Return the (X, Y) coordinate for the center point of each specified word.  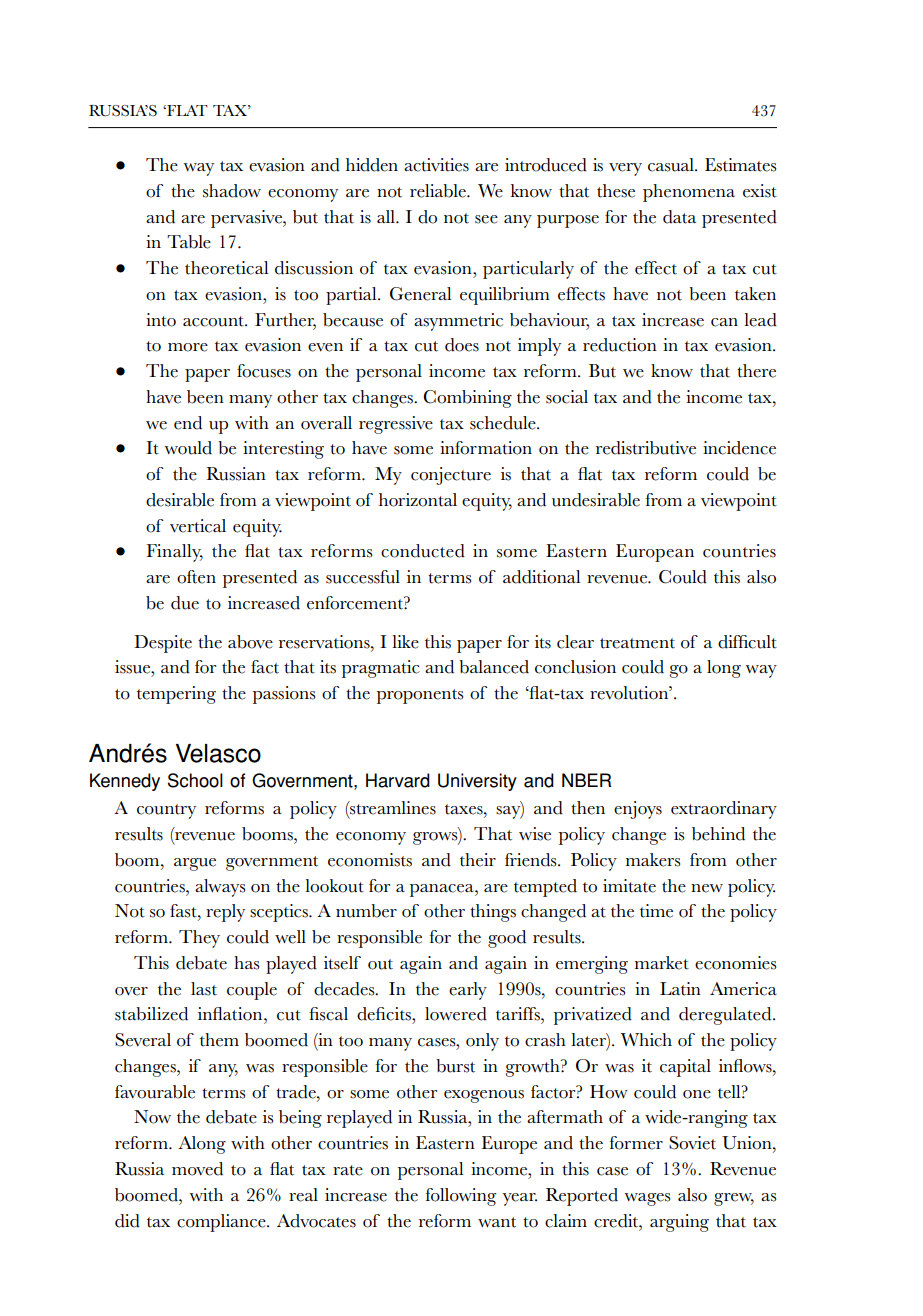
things (493, 913)
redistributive (646, 448)
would (188, 448)
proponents (420, 696)
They (199, 939)
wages (647, 1199)
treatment (637, 643)
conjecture (451, 476)
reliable (439, 191)
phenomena (689, 193)
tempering (176, 695)
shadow (232, 191)
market (662, 963)
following (461, 1197)
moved (197, 1169)
